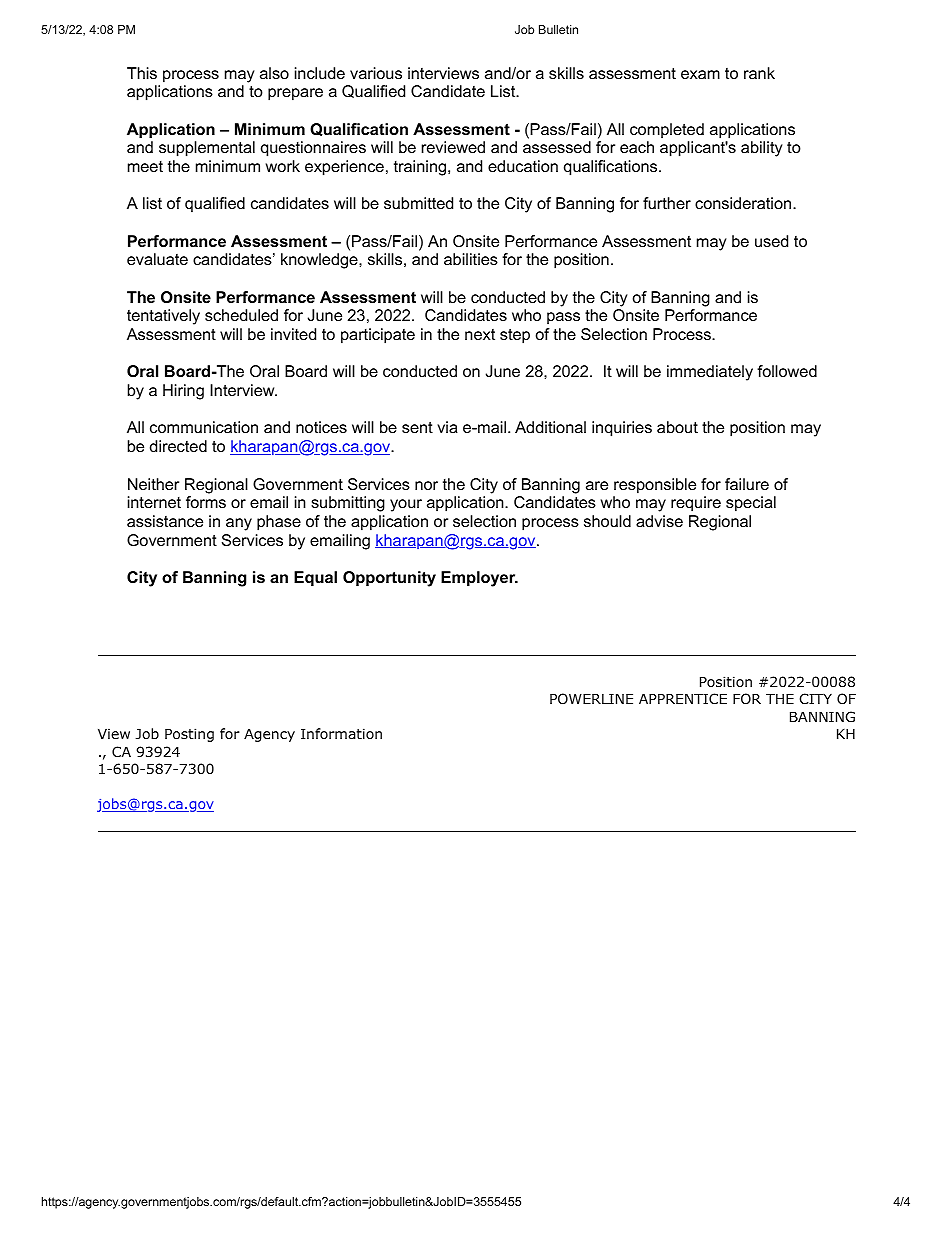 Image resolution: width=952 pixels, height=1233 pixels. Describe the element at coordinates (189, 735) in the screenshot. I see `Posting` at that location.
